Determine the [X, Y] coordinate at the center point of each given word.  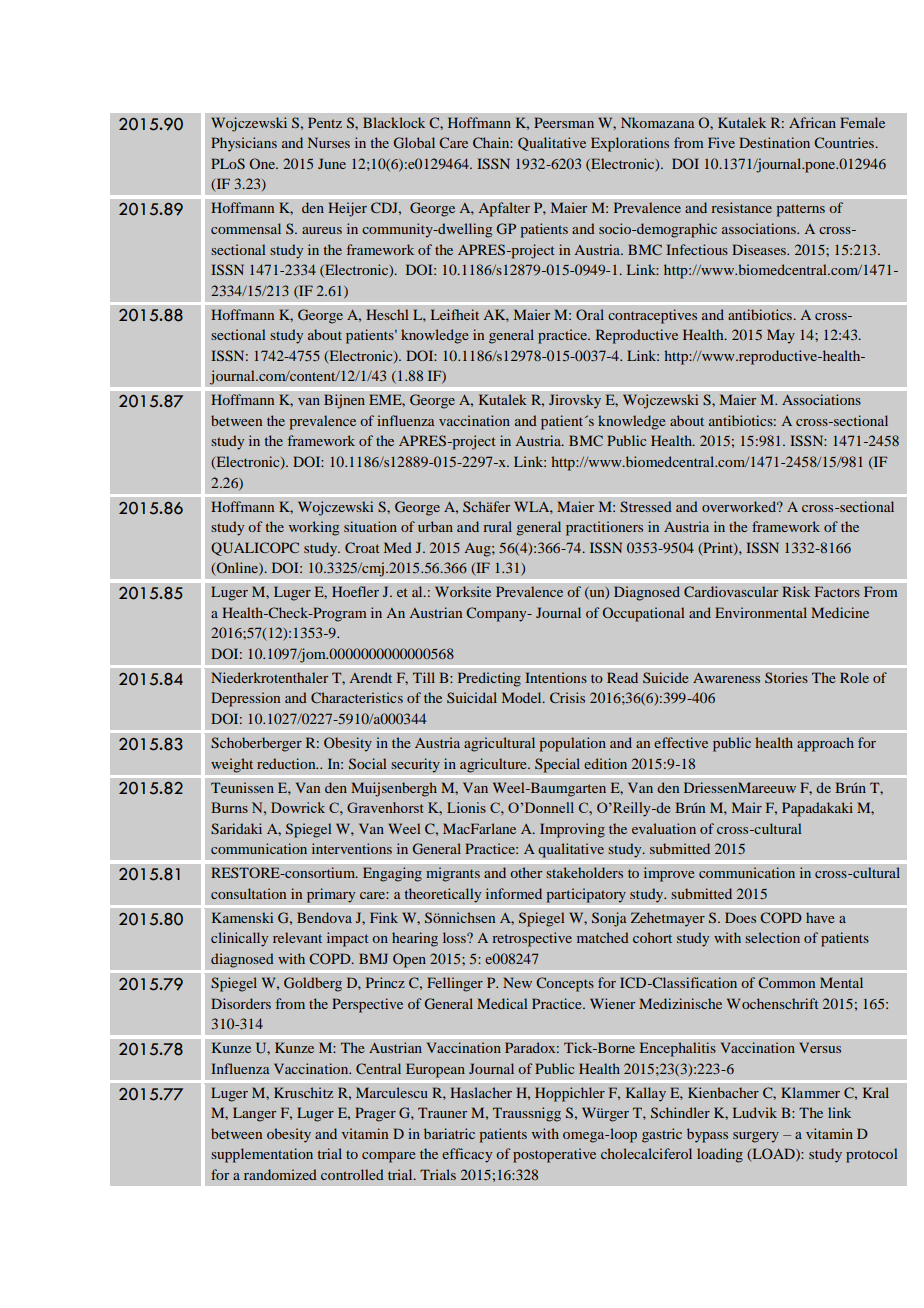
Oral [590, 314]
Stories [786, 677]
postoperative [554, 1155]
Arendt [371, 677]
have [820, 917]
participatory [586, 895]
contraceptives [652, 316]
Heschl [387, 314]
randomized [280, 1174]
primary [331, 895]
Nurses [329, 142]
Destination [774, 142]
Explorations [630, 144]
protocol [871, 1155]
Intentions [556, 677]
